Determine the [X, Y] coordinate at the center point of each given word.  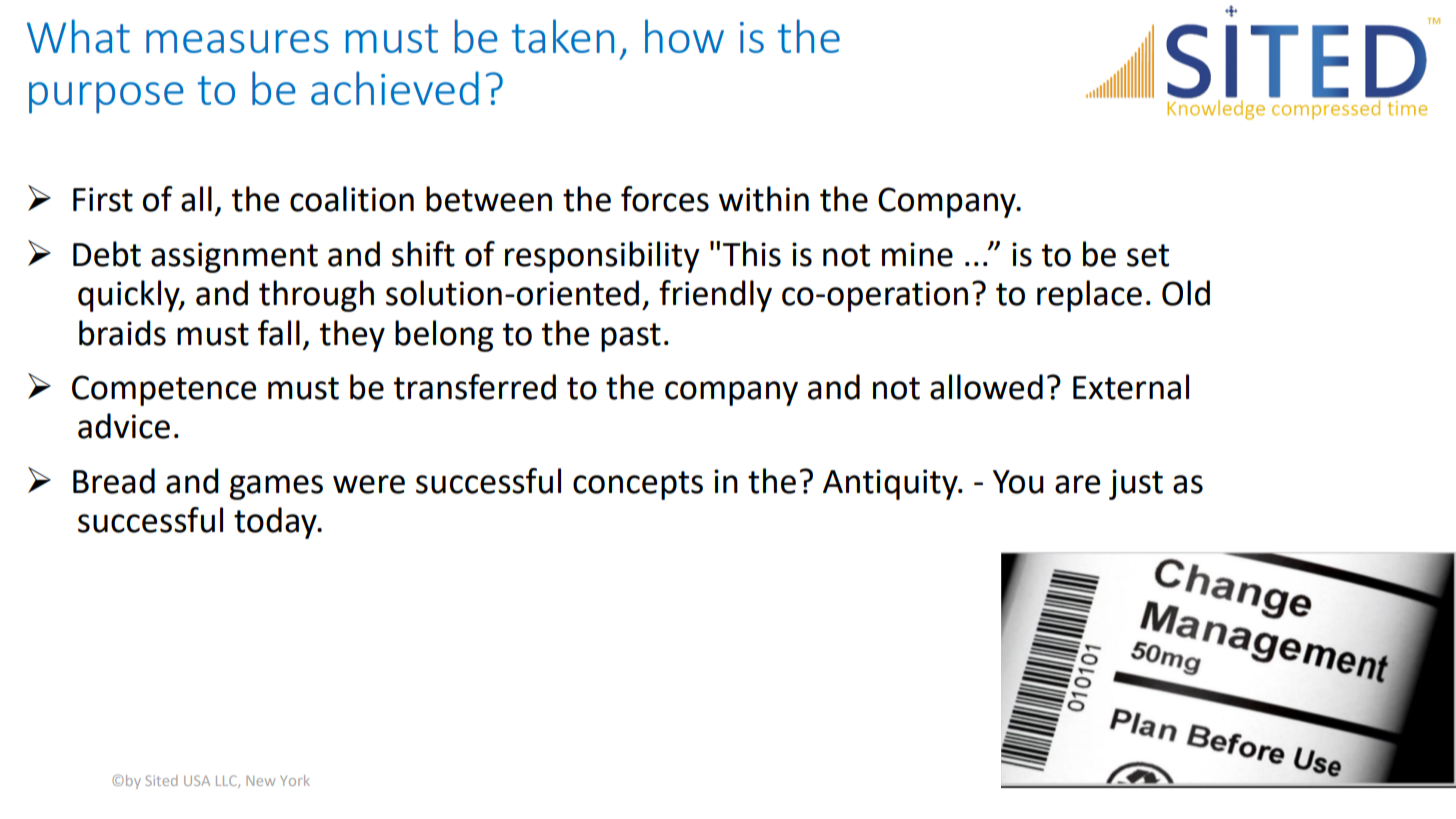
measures [237, 41]
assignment [234, 257]
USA [197, 780]
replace [1089, 296]
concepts [638, 485]
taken [563, 36]
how [684, 36]
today [276, 523]
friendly [715, 296]
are [1077, 484]
